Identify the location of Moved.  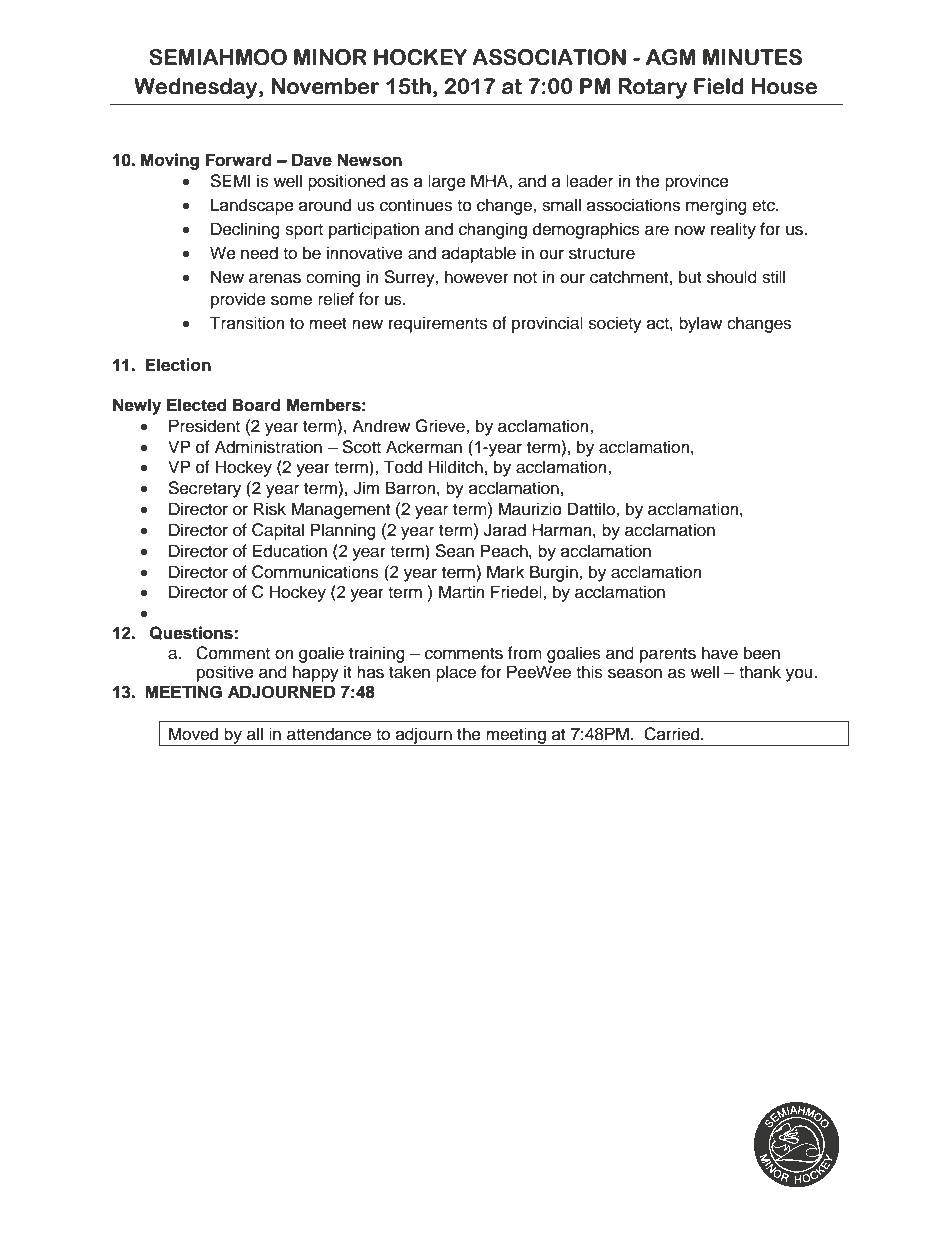
(193, 734).
